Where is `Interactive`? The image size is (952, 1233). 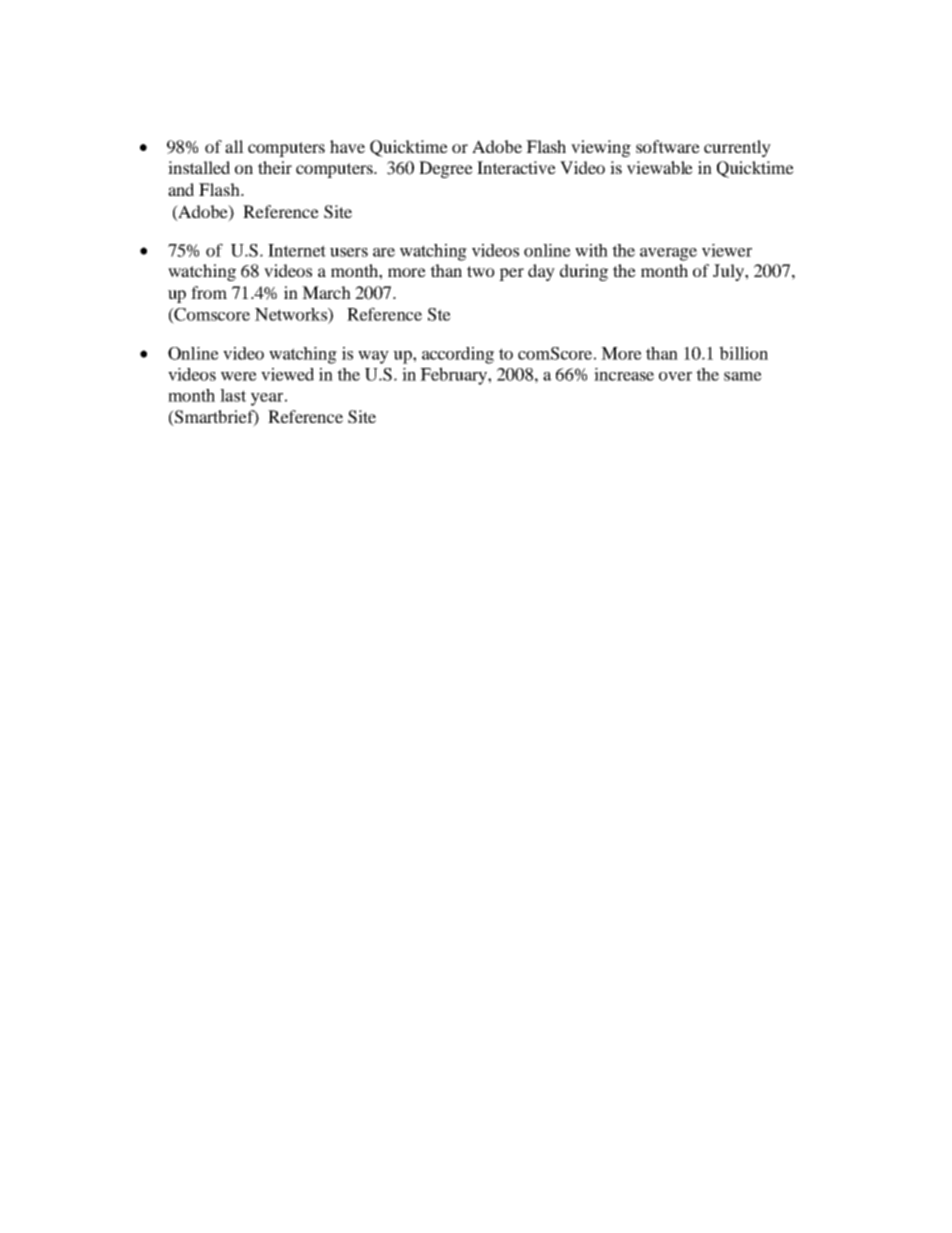 Interactive is located at coordinates (516, 167).
